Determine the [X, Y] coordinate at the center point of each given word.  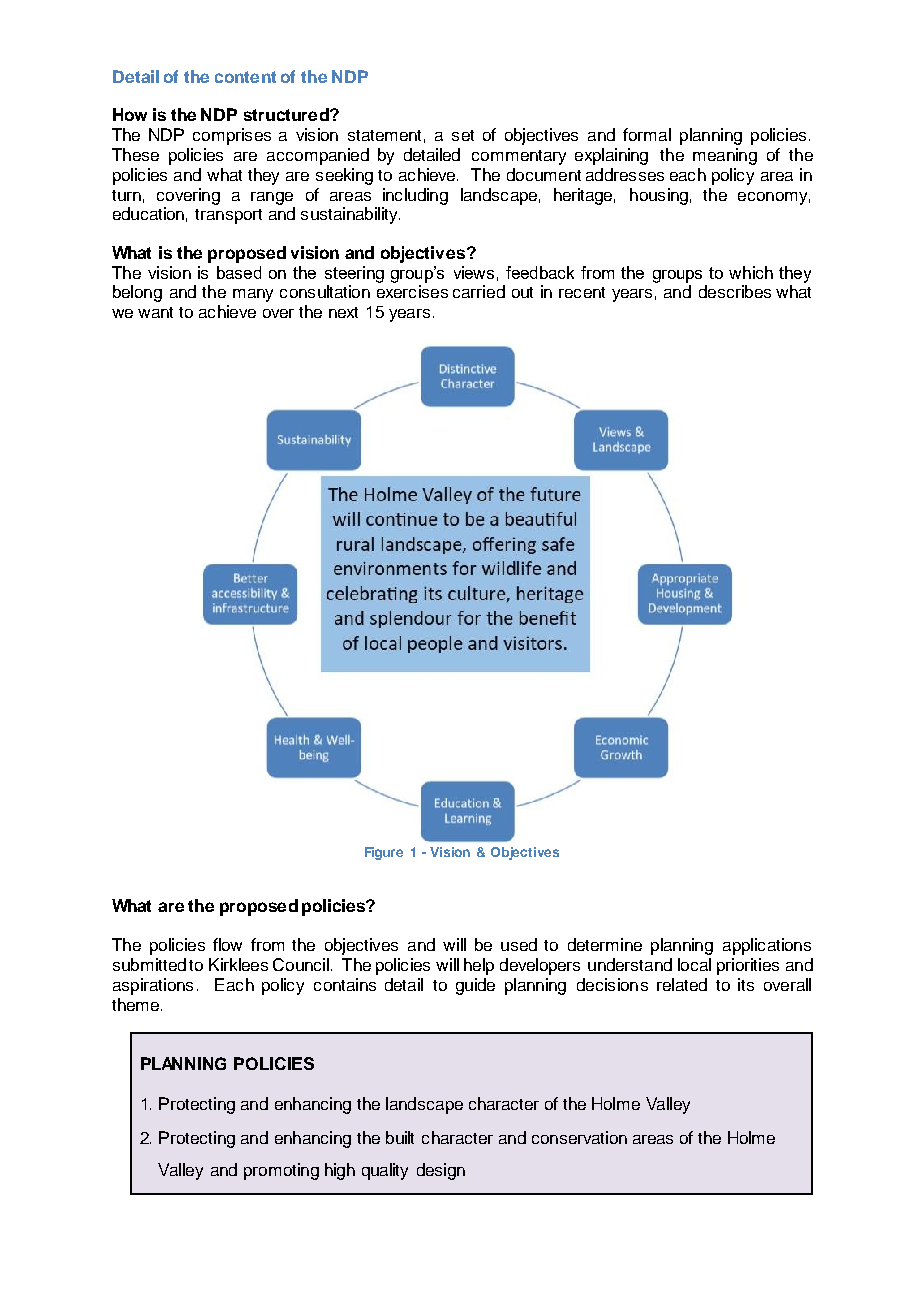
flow [227, 944]
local [694, 964]
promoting [281, 1171]
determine [605, 944]
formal [647, 134]
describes [735, 291]
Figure [384, 853]
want [155, 312]
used [519, 944]
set [463, 135]
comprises [232, 136]
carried [479, 291]
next [343, 312]
